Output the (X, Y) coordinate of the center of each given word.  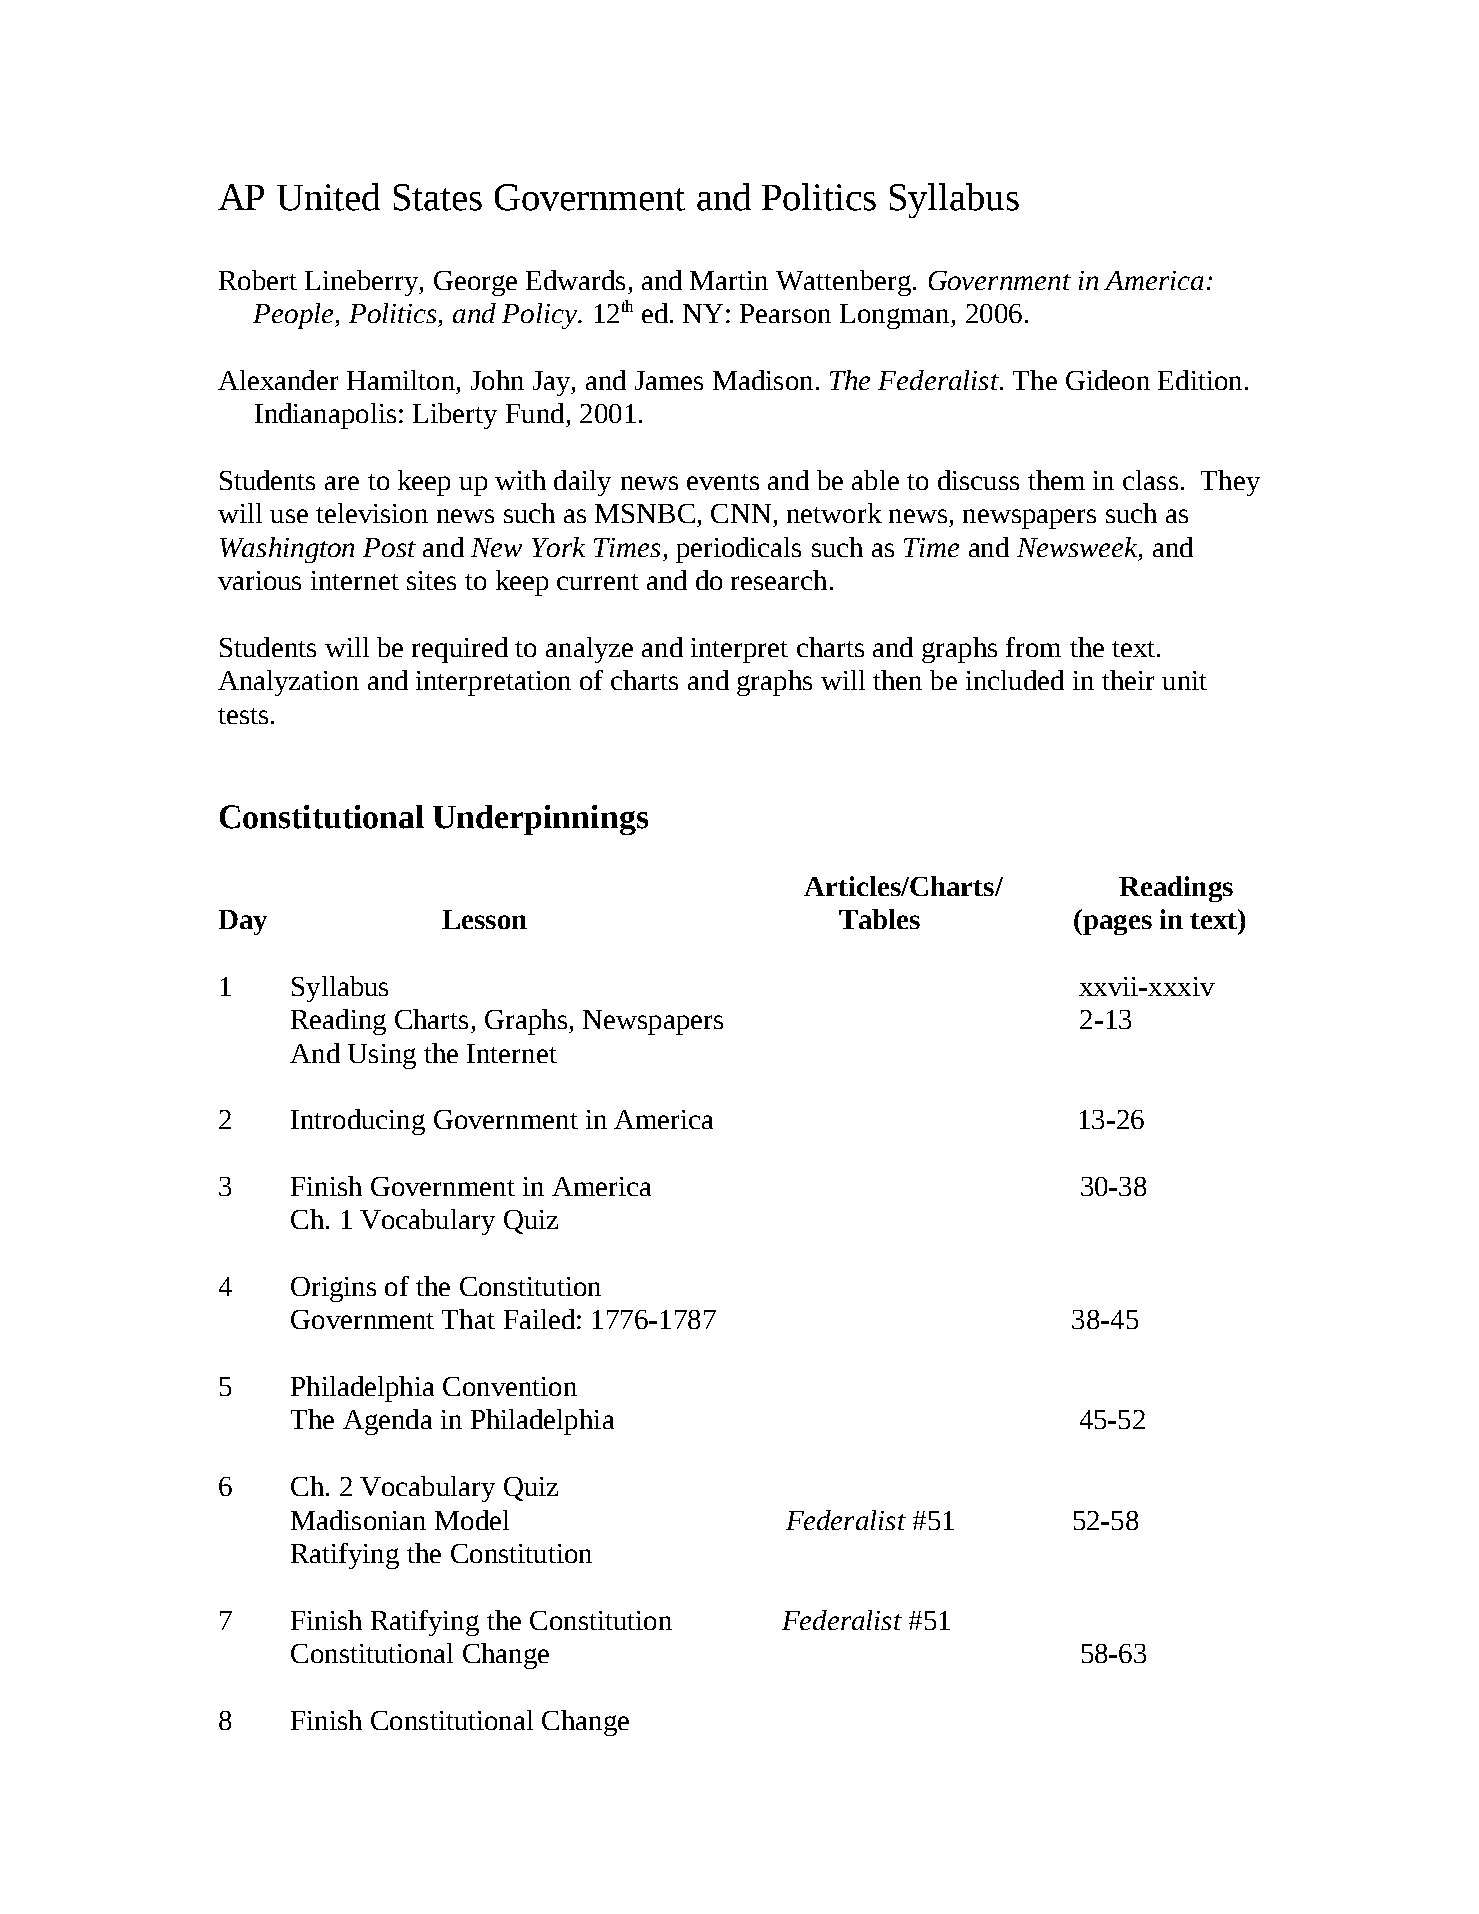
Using (382, 1056)
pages (1116, 925)
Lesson (484, 919)
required (460, 650)
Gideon (1108, 380)
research (779, 580)
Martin (729, 280)
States (438, 197)
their (1128, 680)
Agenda (387, 1422)
